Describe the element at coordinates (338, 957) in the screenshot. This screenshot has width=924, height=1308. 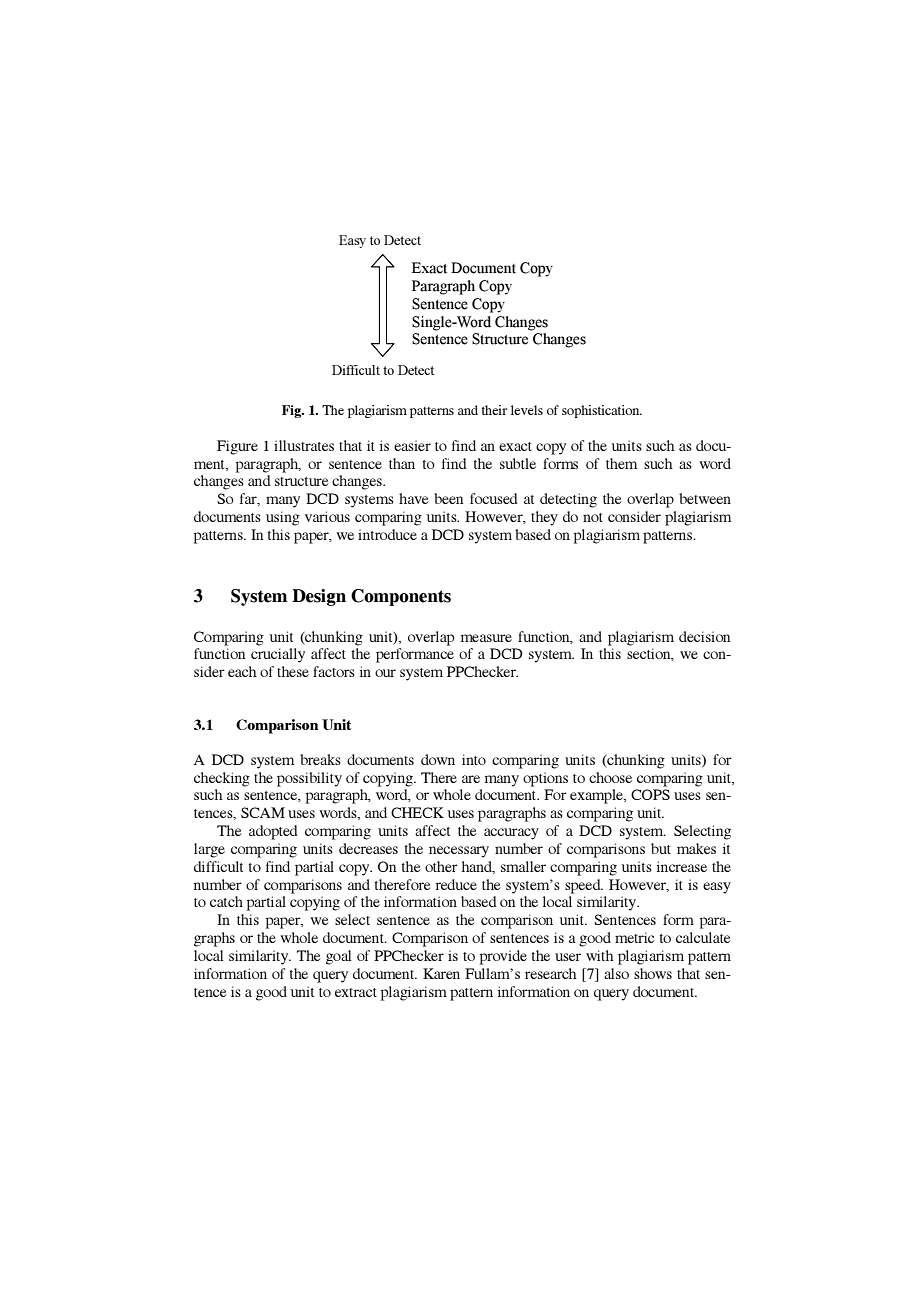
I see `goal` at that location.
